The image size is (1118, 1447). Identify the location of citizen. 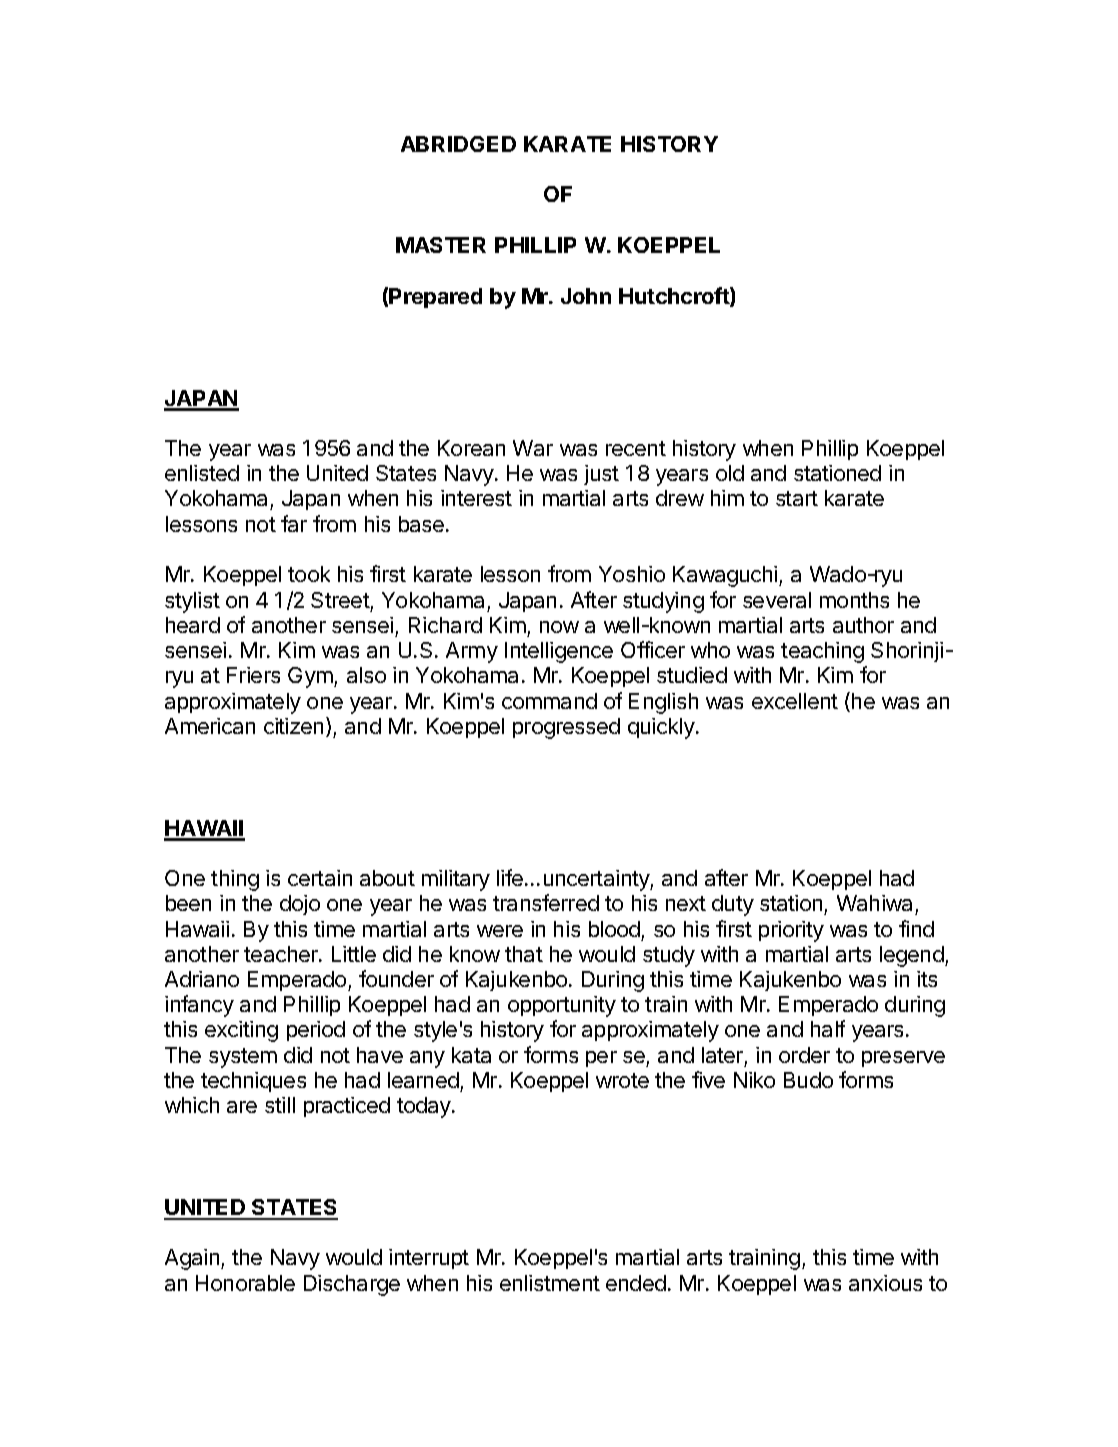
(293, 726).
